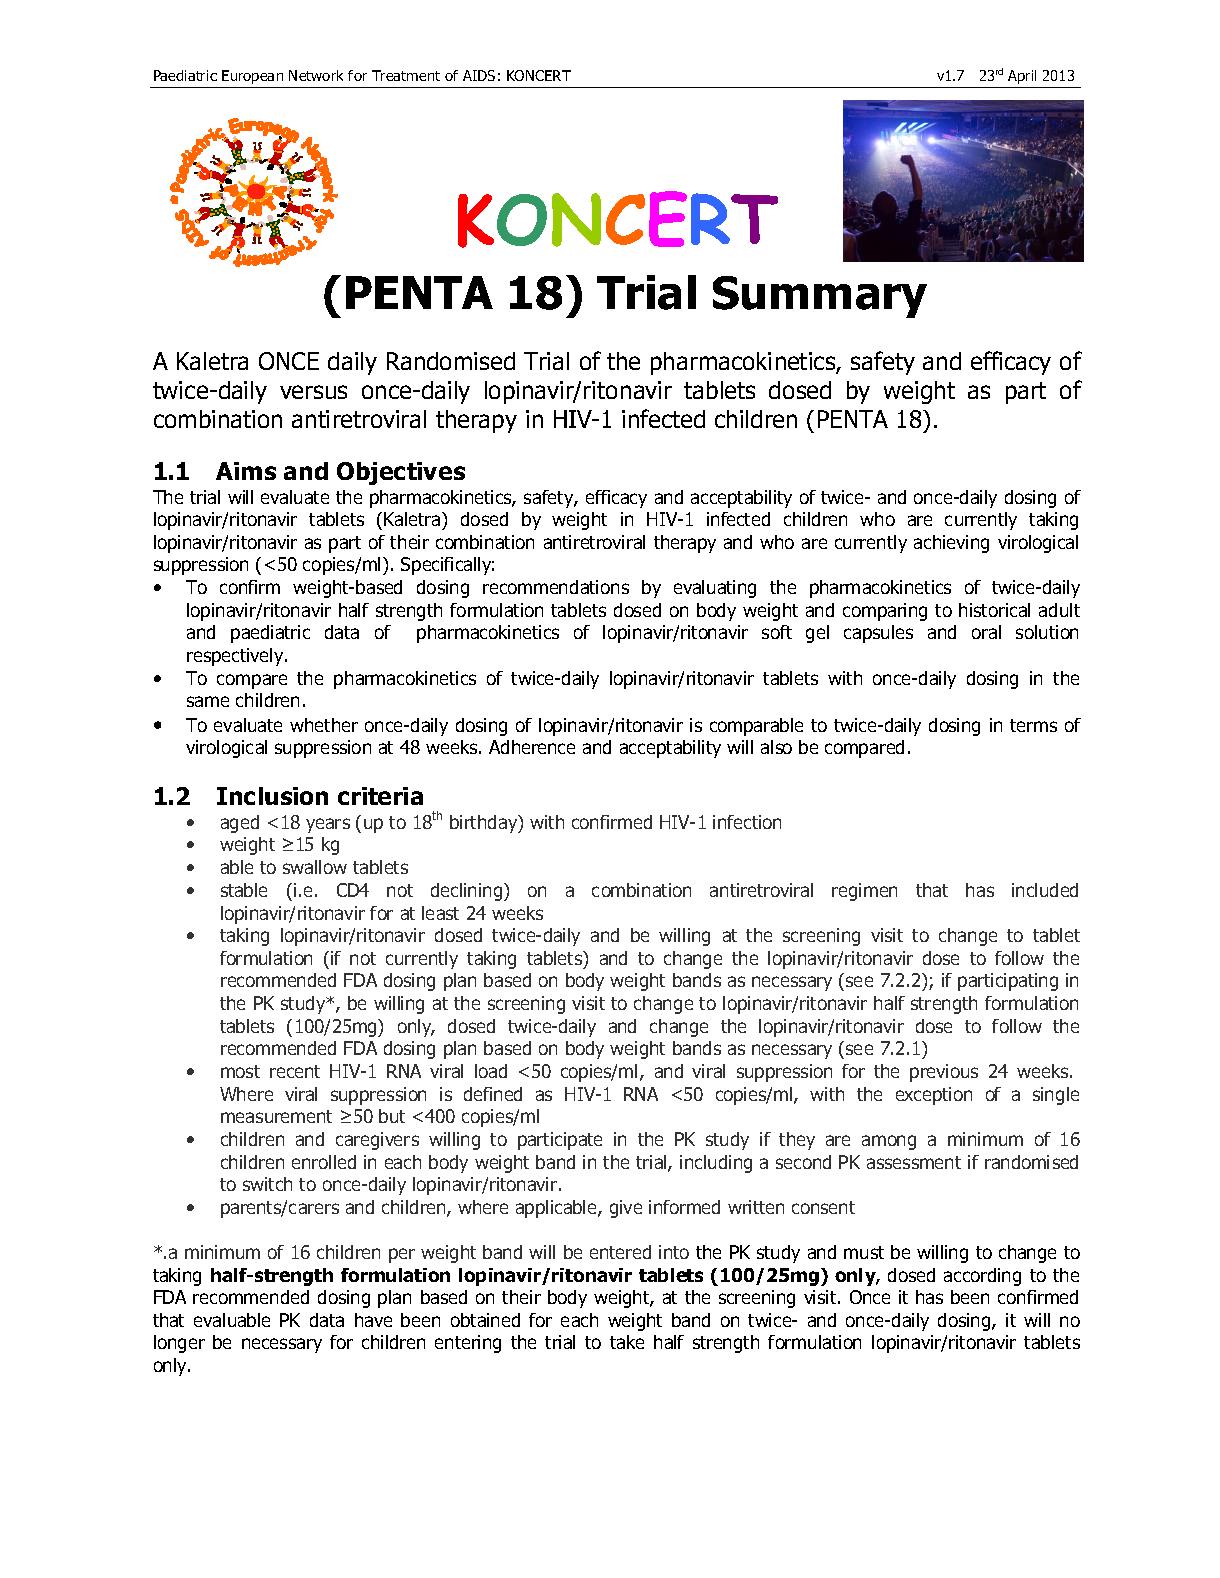 This page has width=1220, height=1578. I want to click on according, so click(982, 1277).
